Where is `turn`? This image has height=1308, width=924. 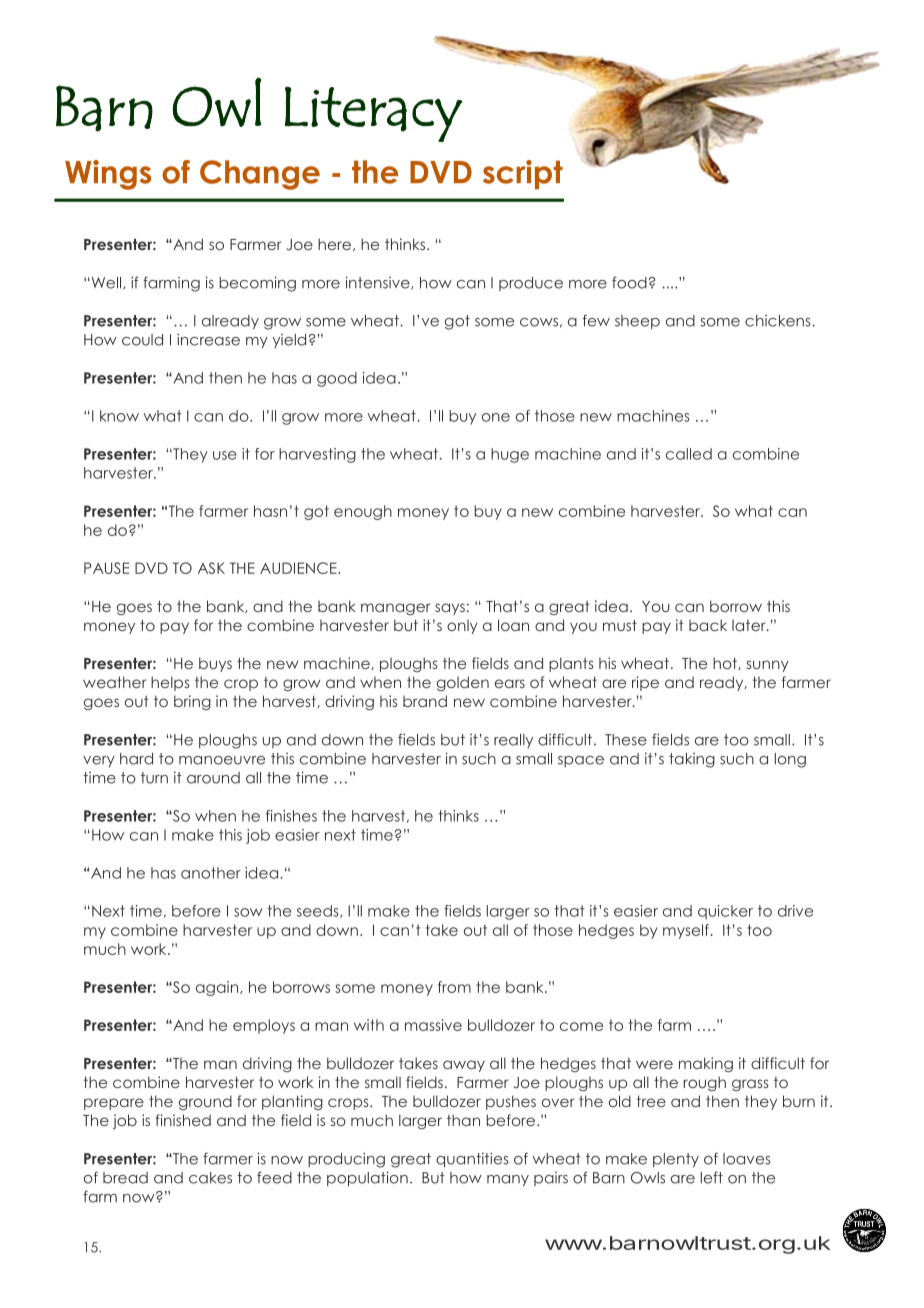 turn is located at coordinates (154, 778).
